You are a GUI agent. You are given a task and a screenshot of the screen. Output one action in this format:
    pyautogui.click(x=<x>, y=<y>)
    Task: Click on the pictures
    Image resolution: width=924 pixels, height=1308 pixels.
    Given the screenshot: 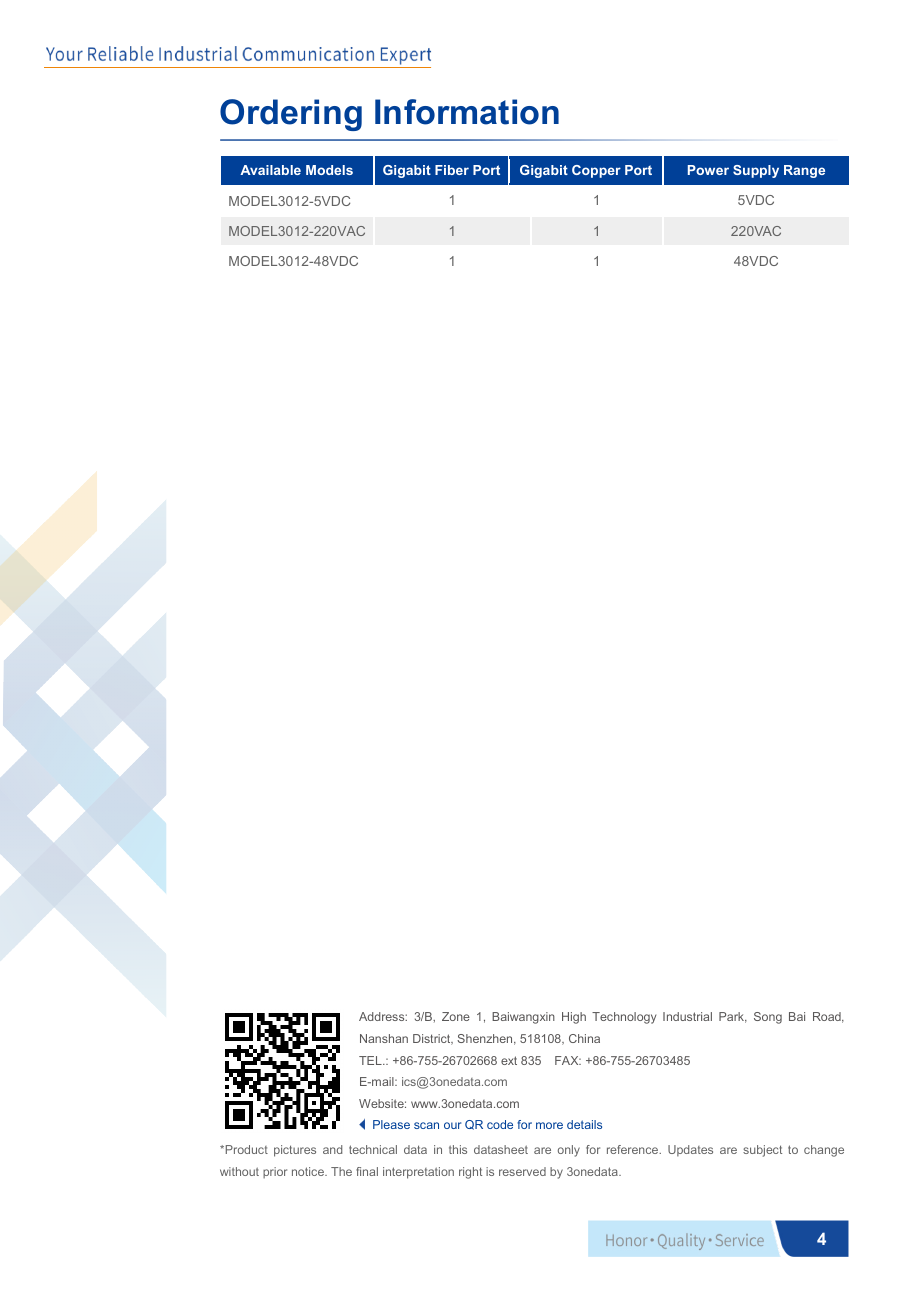 What is the action you would take?
    pyautogui.click(x=295, y=1151)
